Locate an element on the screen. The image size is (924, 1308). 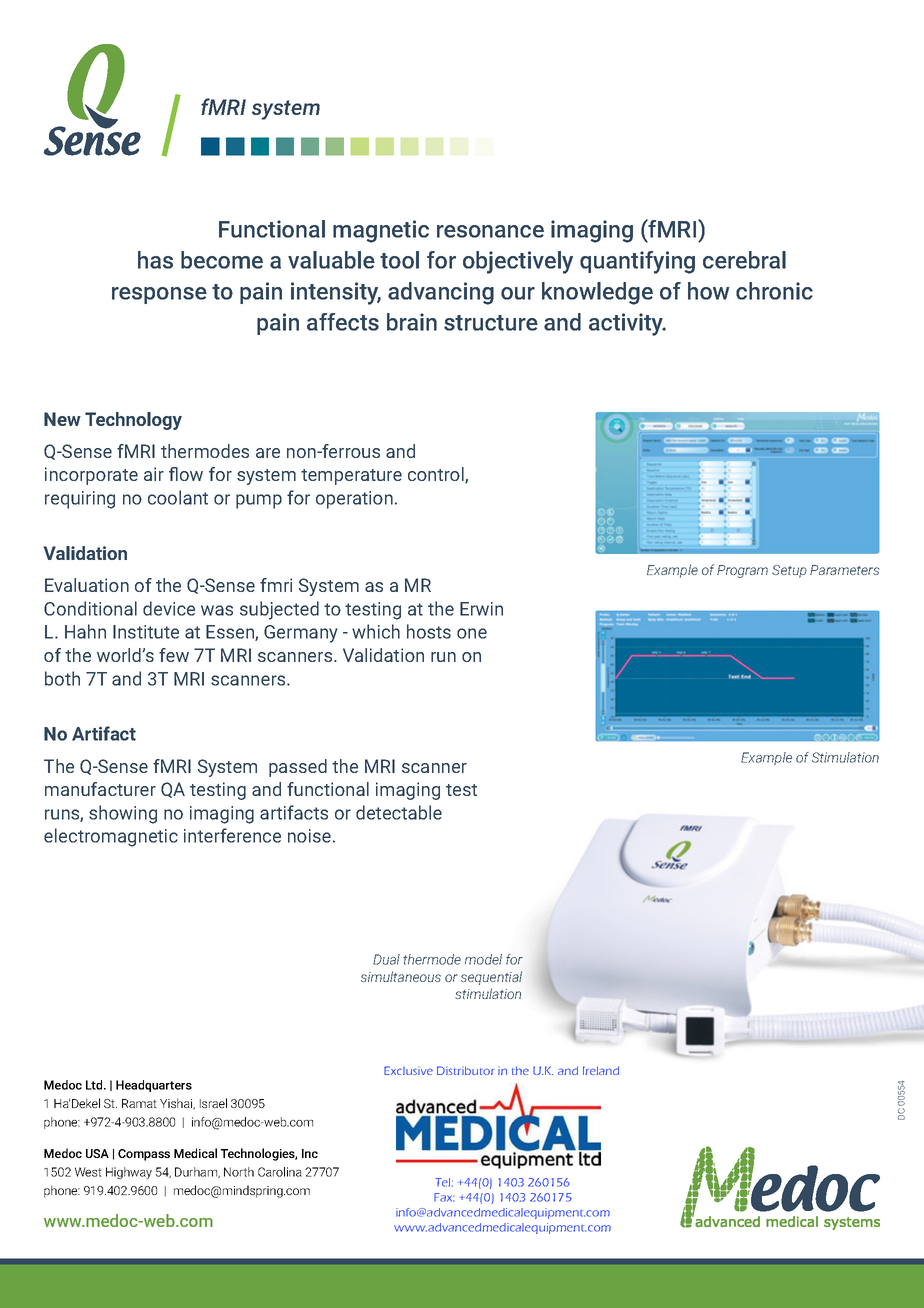
has is located at coordinates (155, 260).
